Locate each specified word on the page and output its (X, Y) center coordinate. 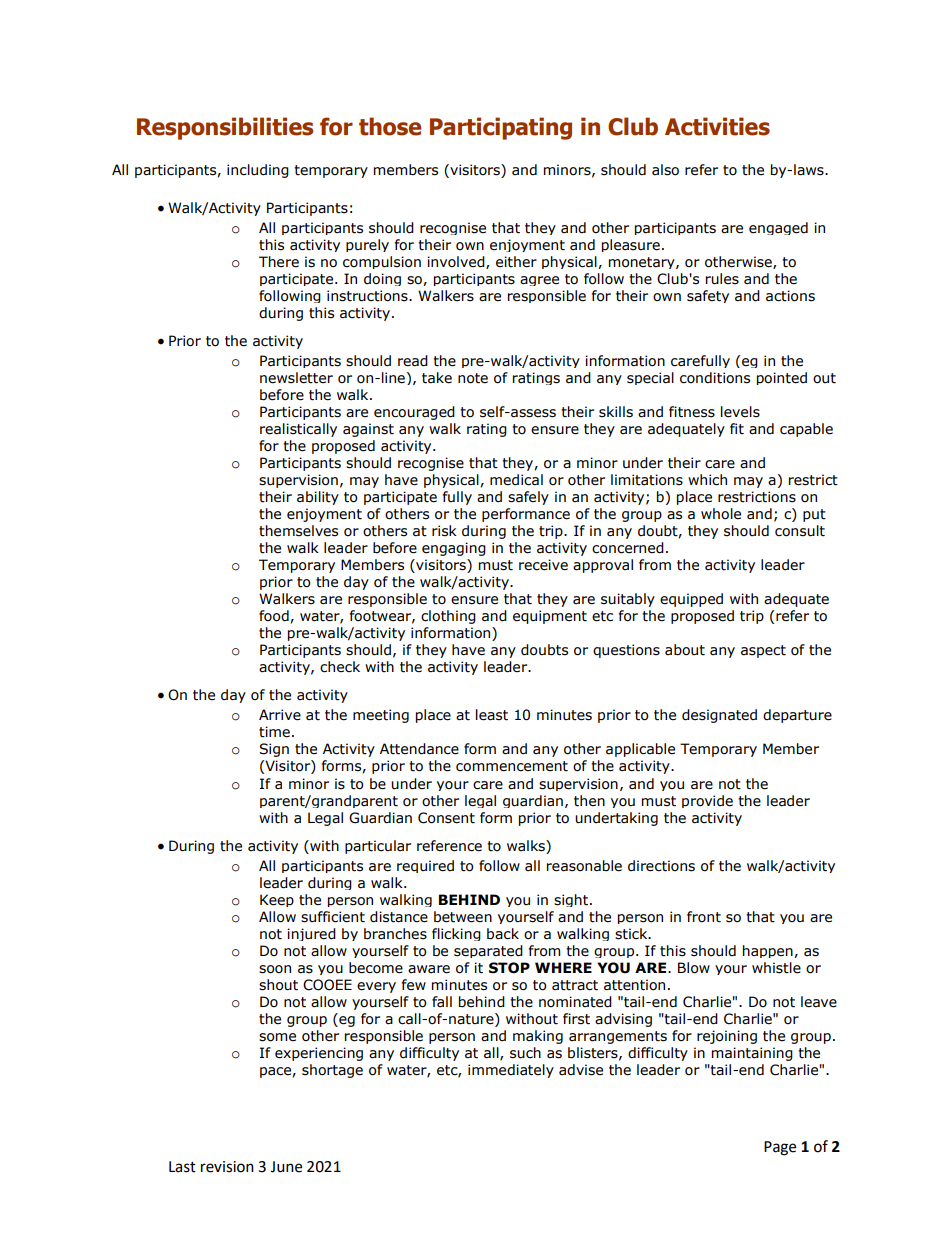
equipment (550, 617)
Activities (717, 126)
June (286, 1167)
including (258, 171)
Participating (501, 128)
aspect (763, 651)
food (275, 616)
